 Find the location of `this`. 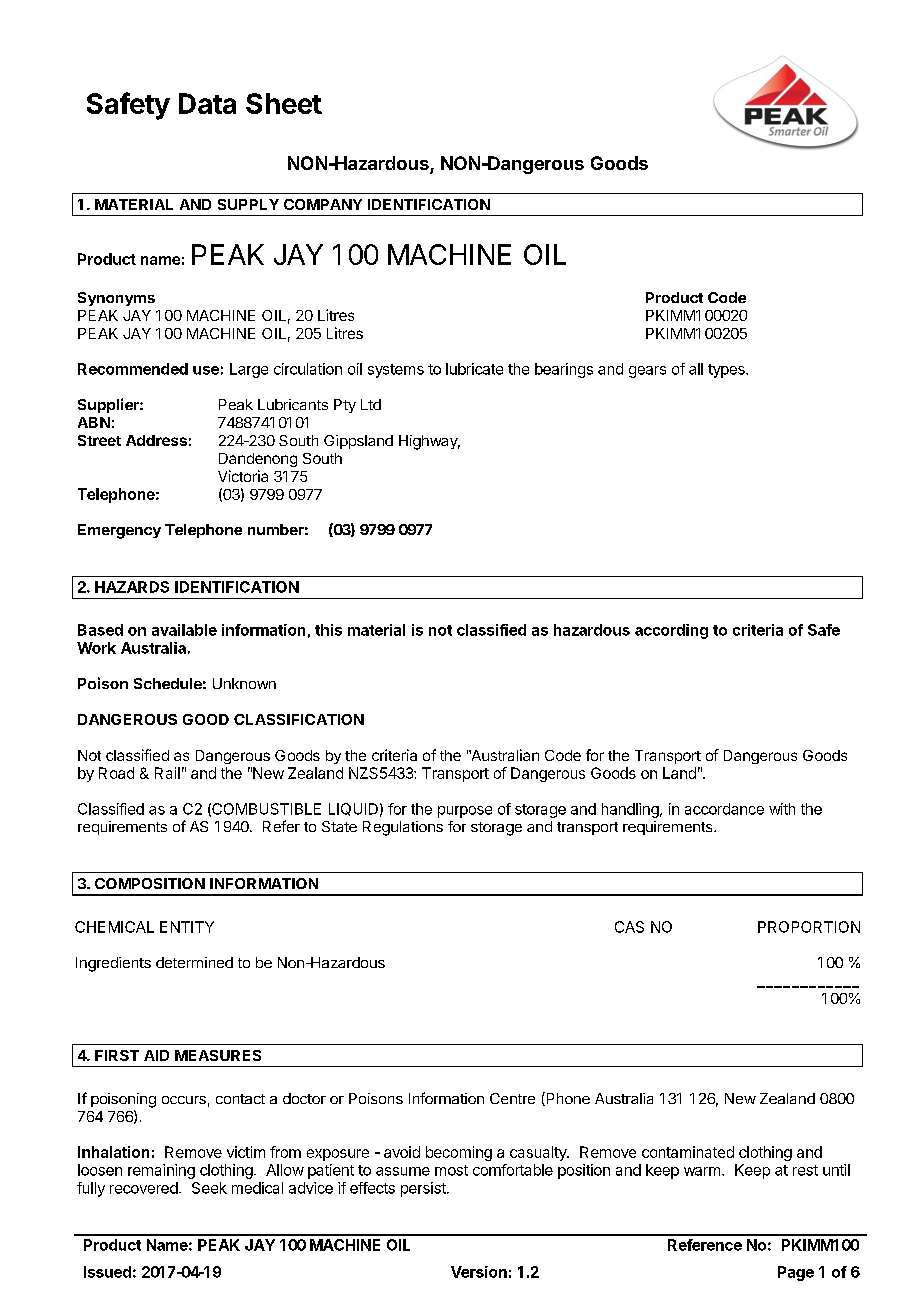

this is located at coordinates (328, 630).
